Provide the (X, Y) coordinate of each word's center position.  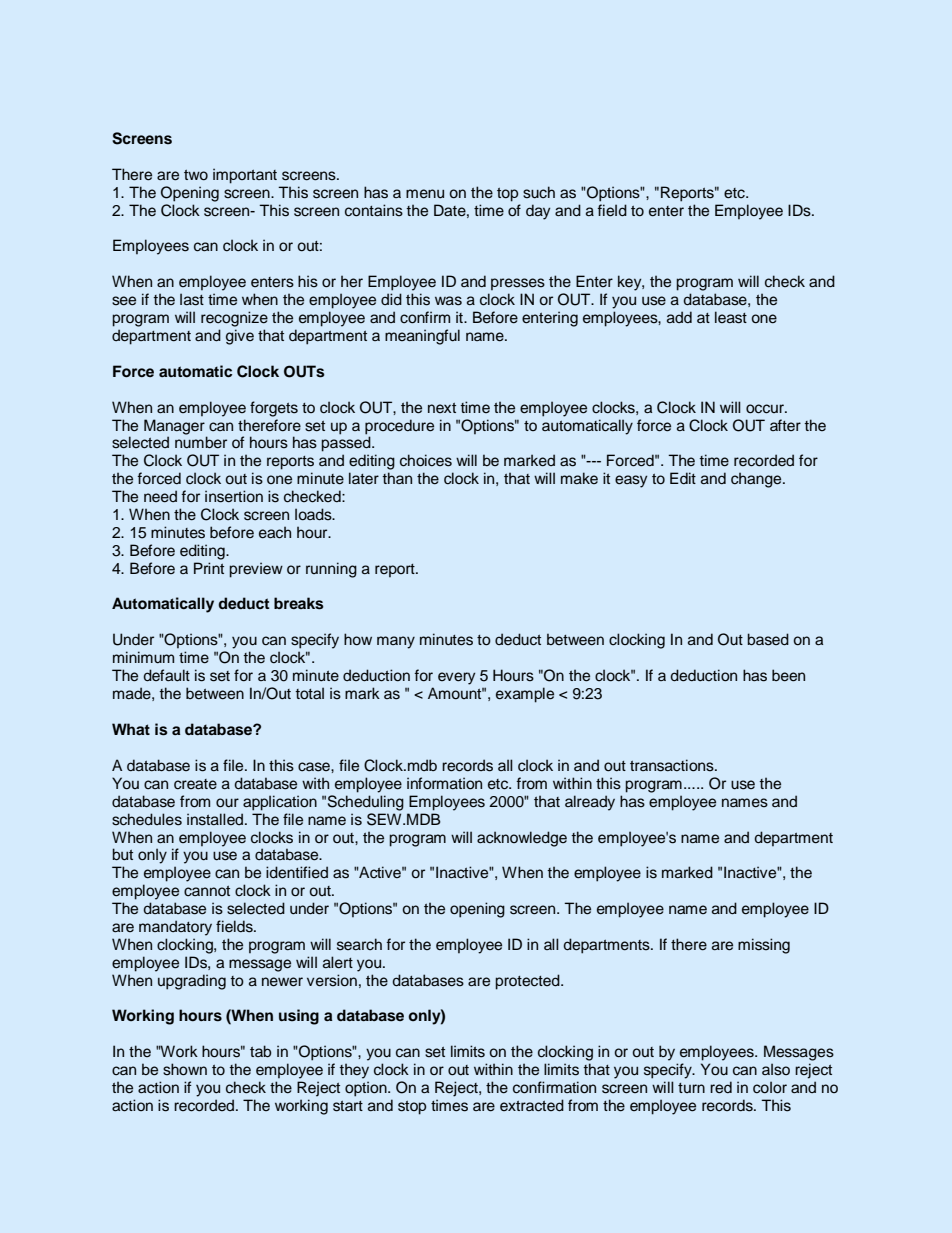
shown (185, 1069)
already (590, 803)
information (444, 783)
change (757, 480)
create (195, 784)
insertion (234, 496)
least (731, 317)
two (196, 175)
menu (425, 194)
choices (426, 460)
